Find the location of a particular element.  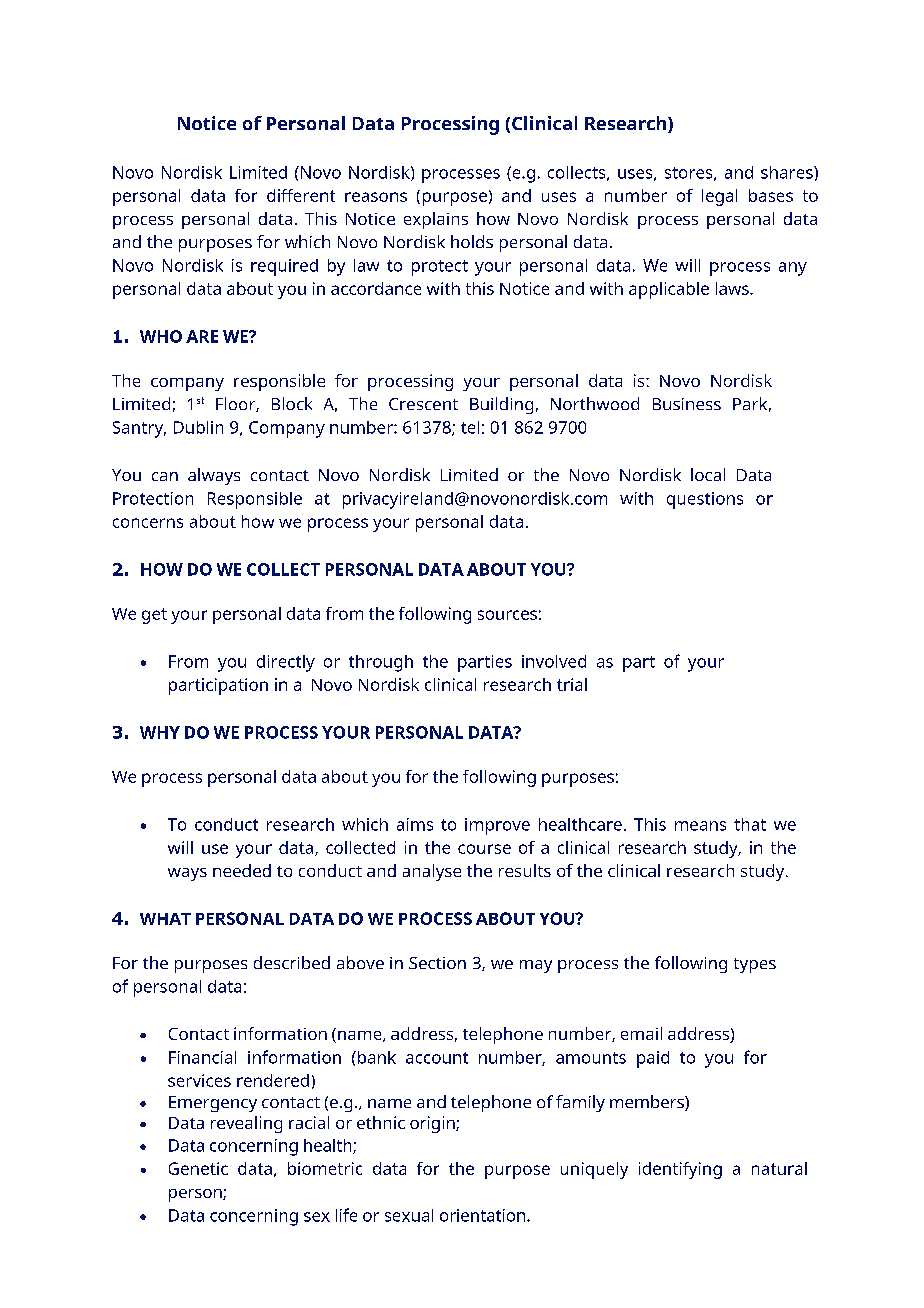

course is located at coordinates (484, 849).
